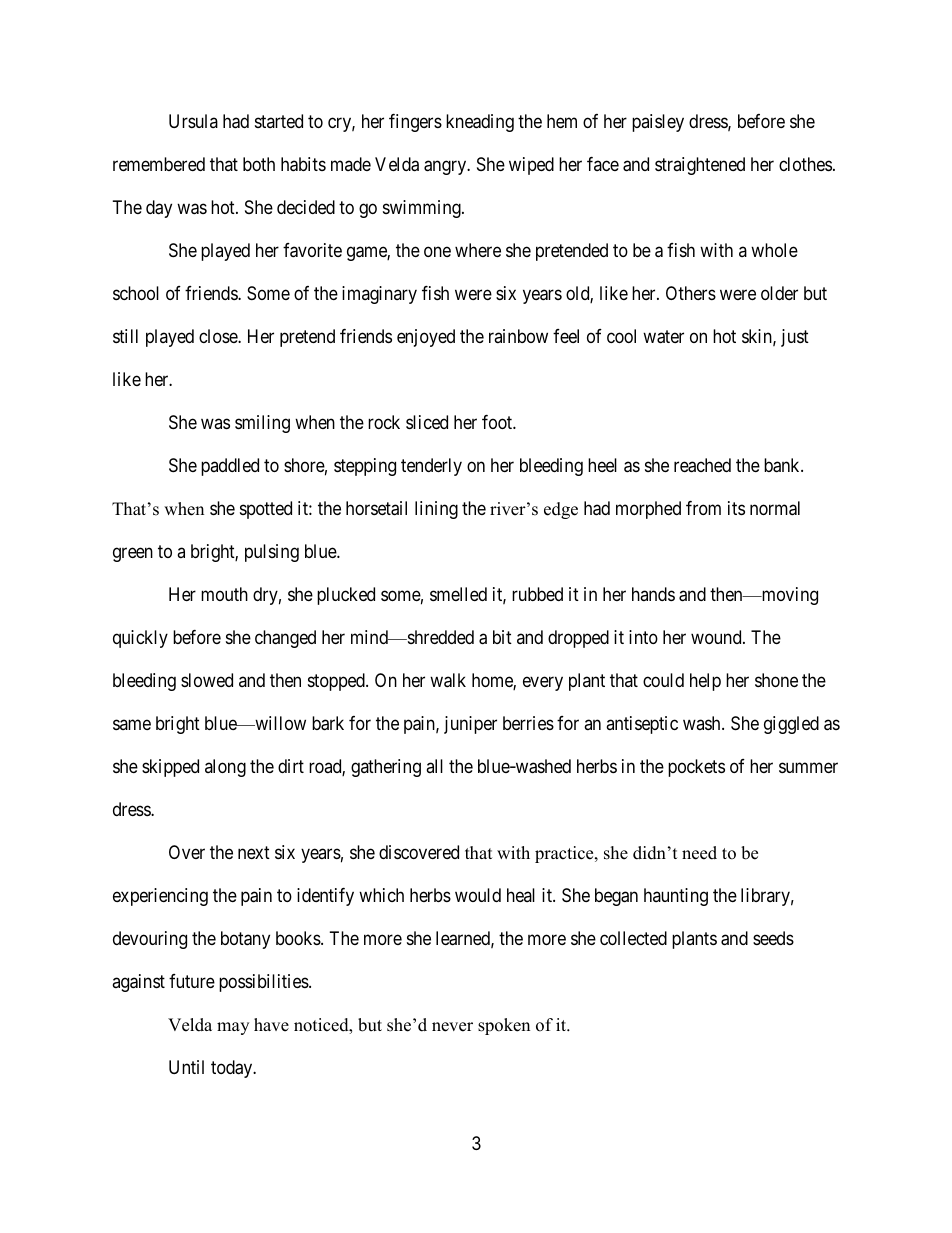 The height and width of the page is (1233, 952). What do you see at coordinates (219, 336) in the page?
I see `close` at bounding box center [219, 336].
